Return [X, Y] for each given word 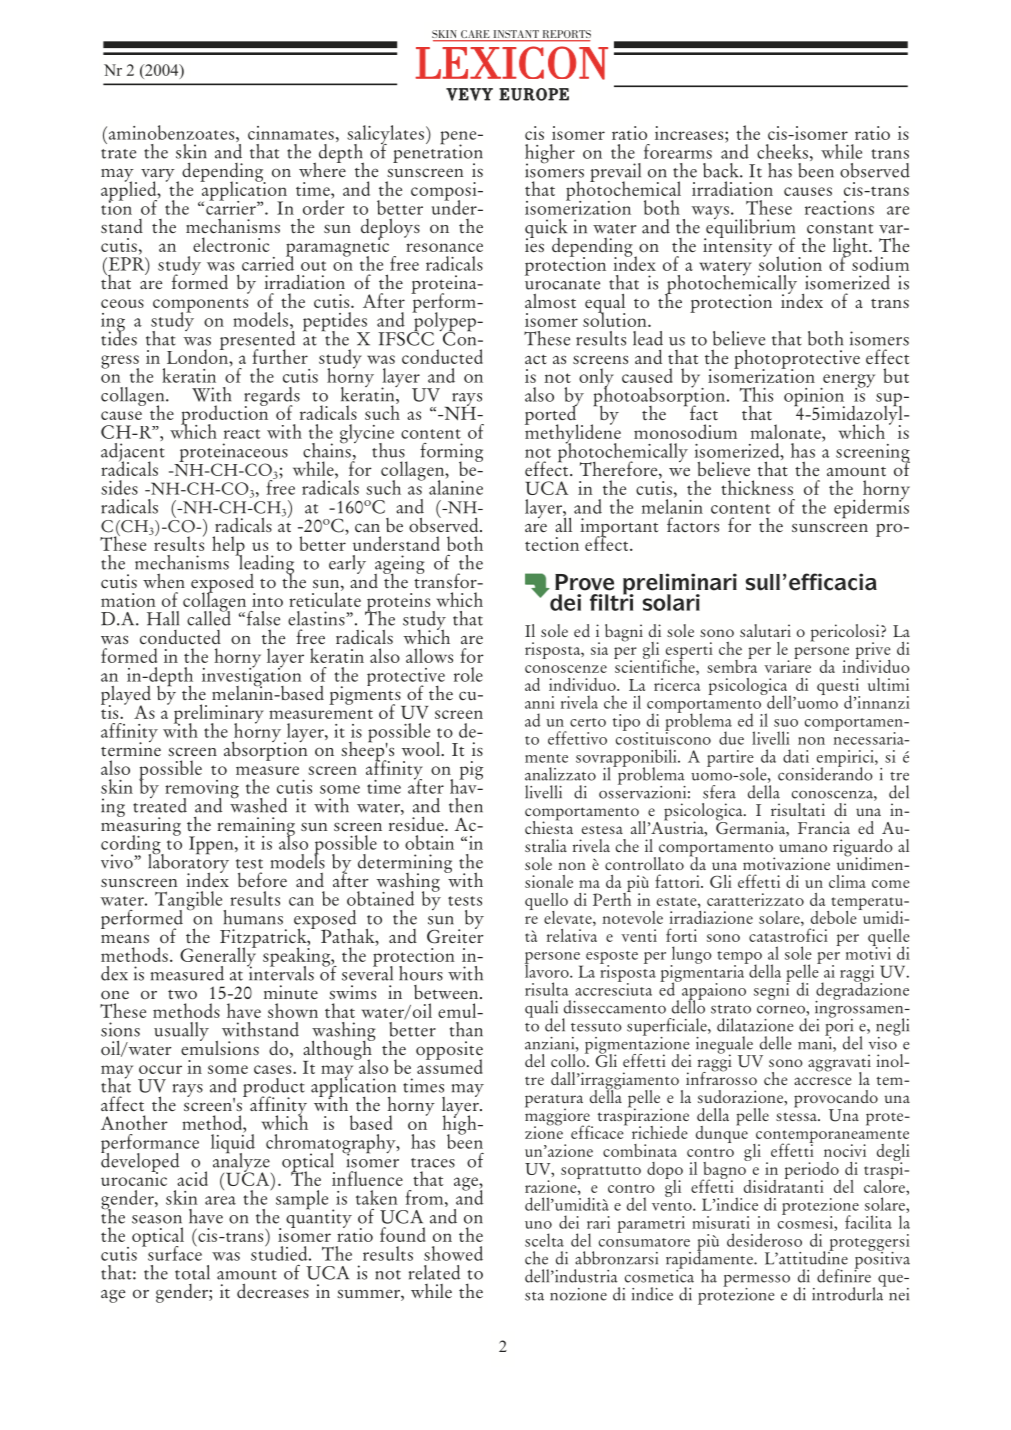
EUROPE [534, 94]
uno [538, 1225]
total [192, 1272]
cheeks [782, 151]
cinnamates [291, 133]
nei [899, 1294]
